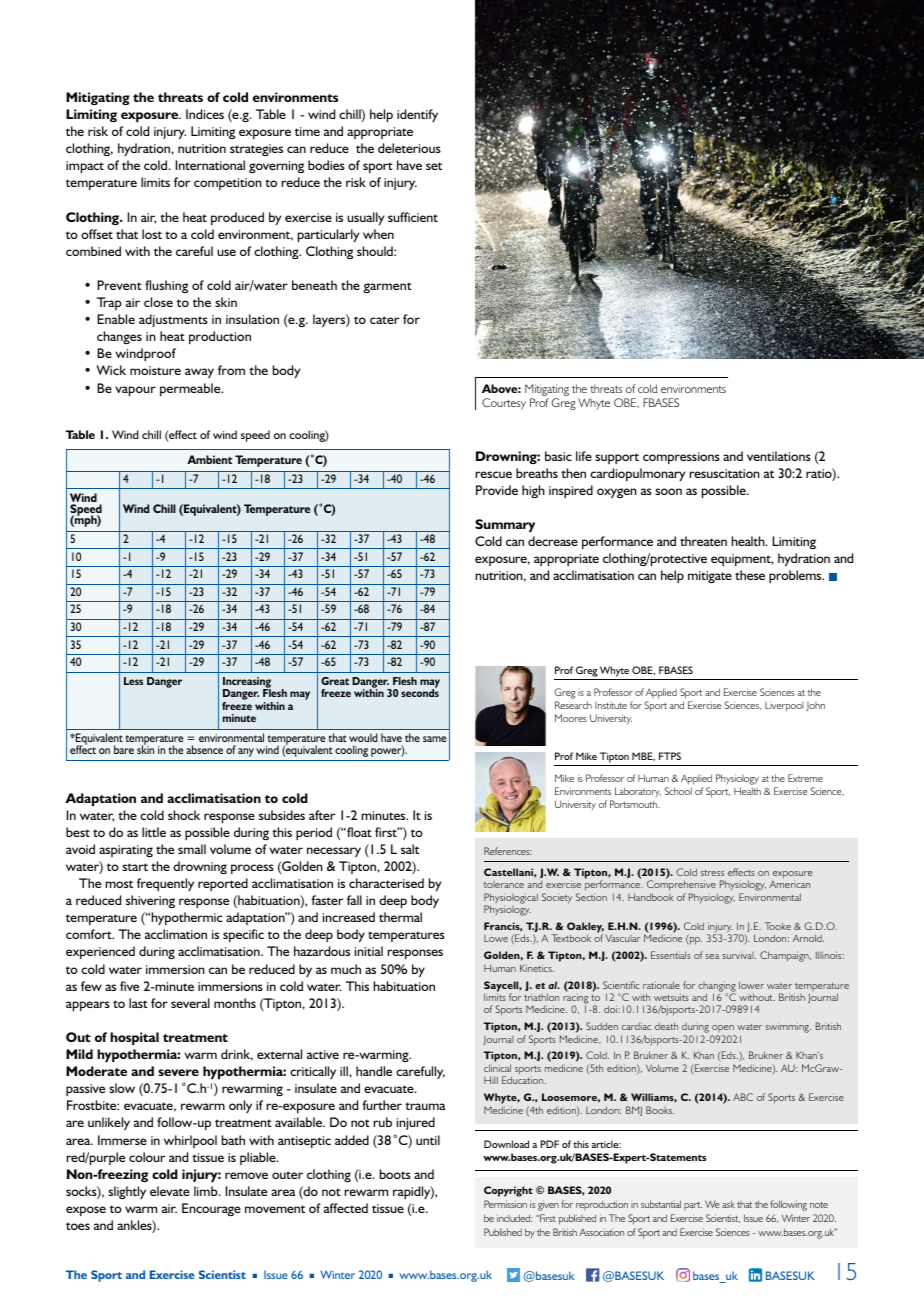 This page has width=924, height=1308. I want to click on deleterious, so click(409, 148).
